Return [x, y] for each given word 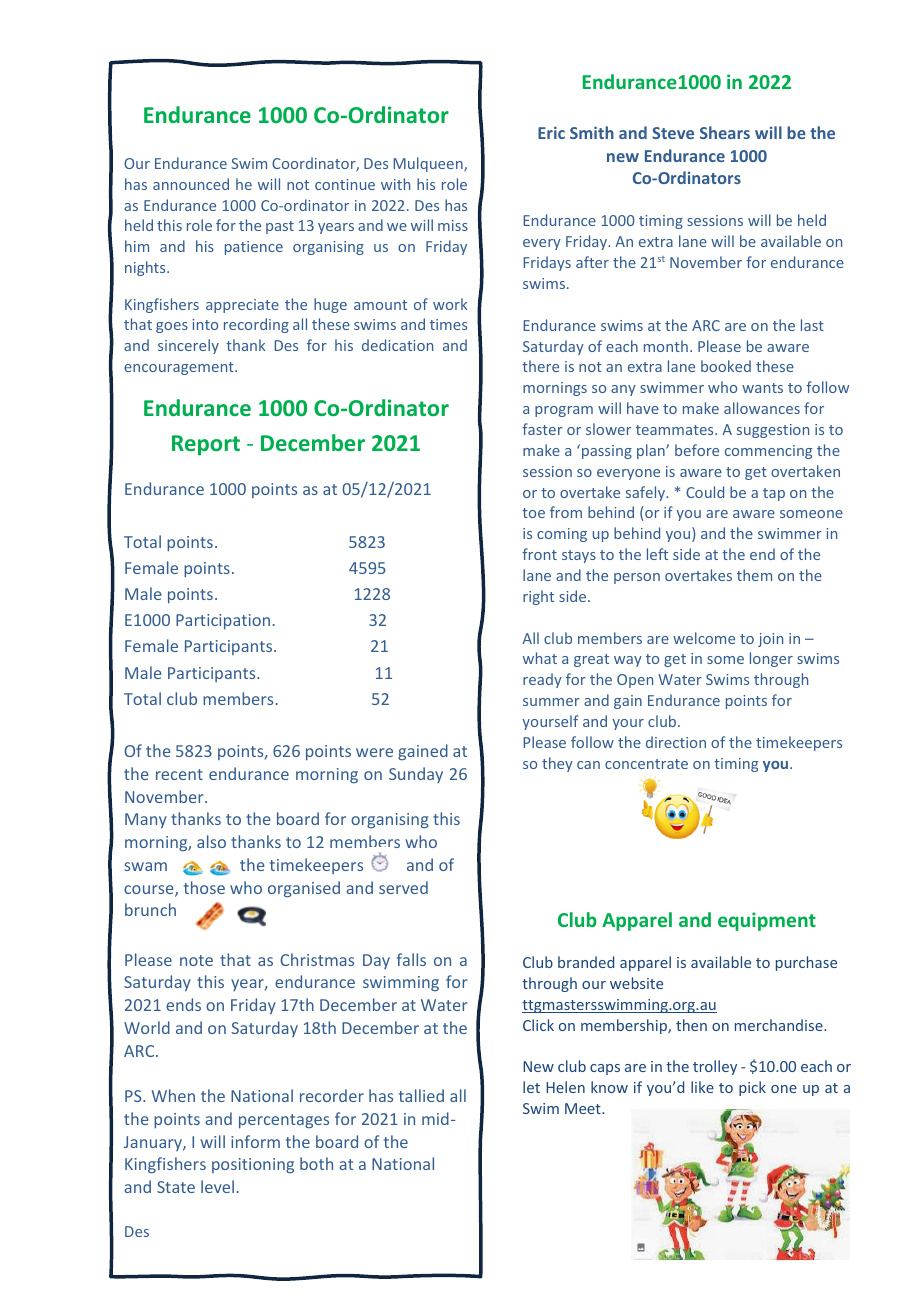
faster [542, 429]
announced [191, 184]
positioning [253, 1165]
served [403, 887]
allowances [762, 408]
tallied [421, 1095]
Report [206, 445]
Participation [223, 621]
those [204, 887]
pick [752, 1088]
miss [453, 225]
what [540, 658]
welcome [704, 638]
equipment [767, 921]
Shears [725, 132]
